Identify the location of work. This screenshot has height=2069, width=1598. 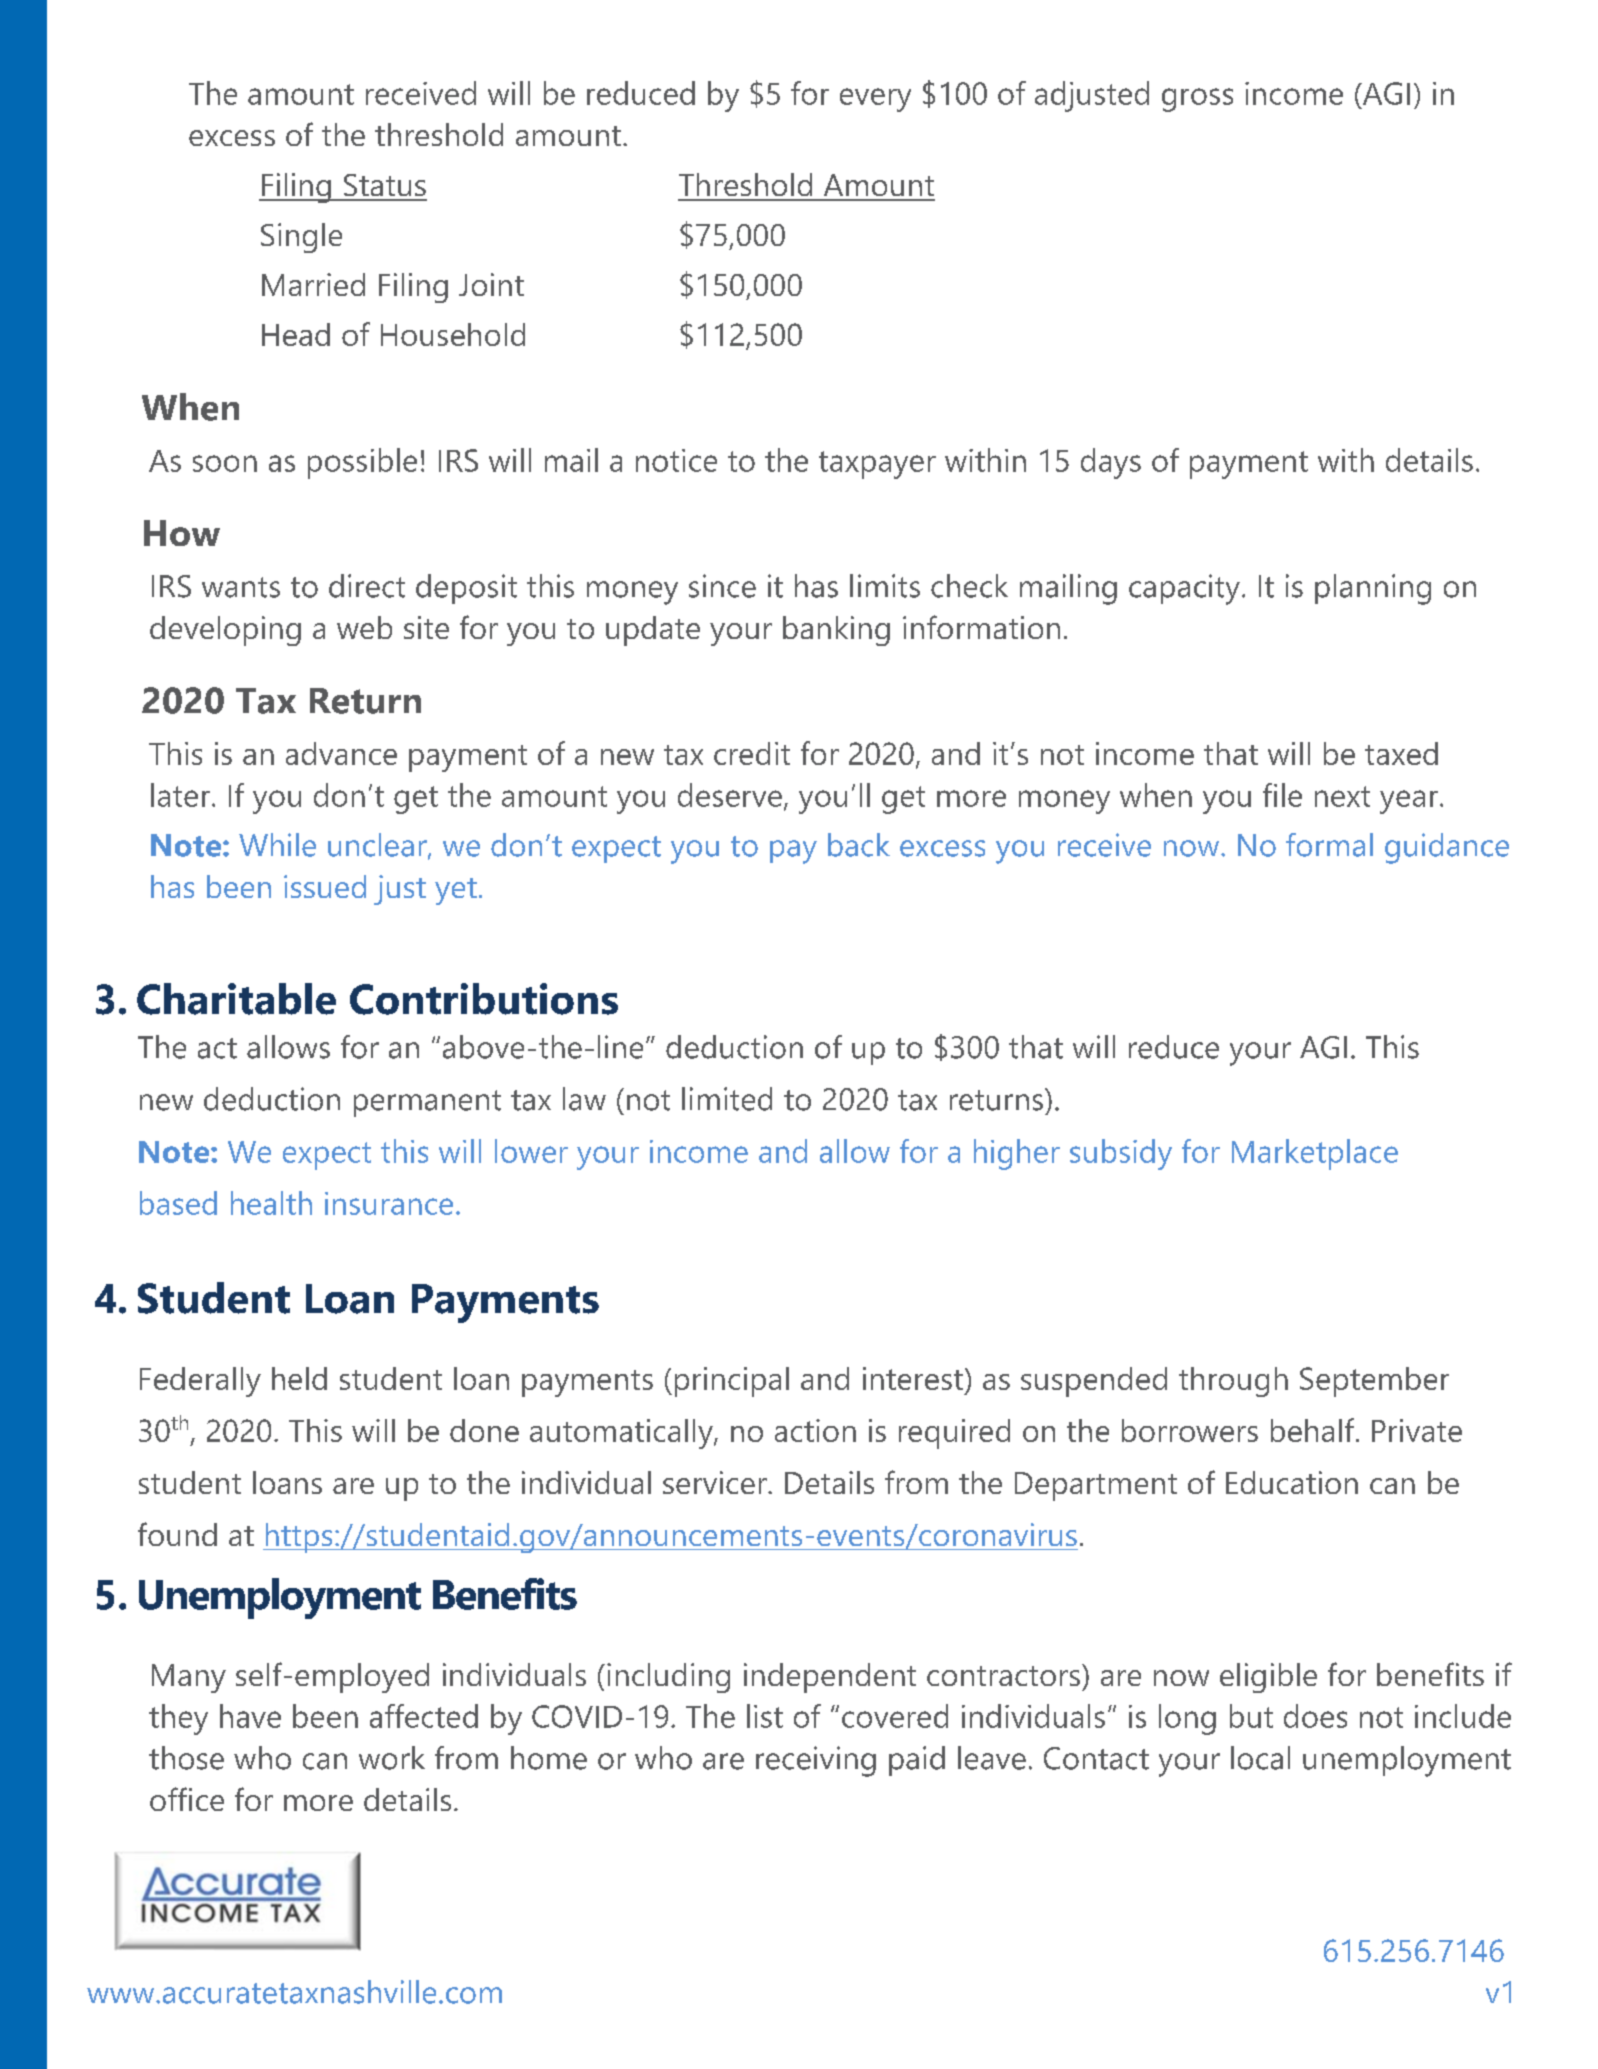
(392, 1758).
